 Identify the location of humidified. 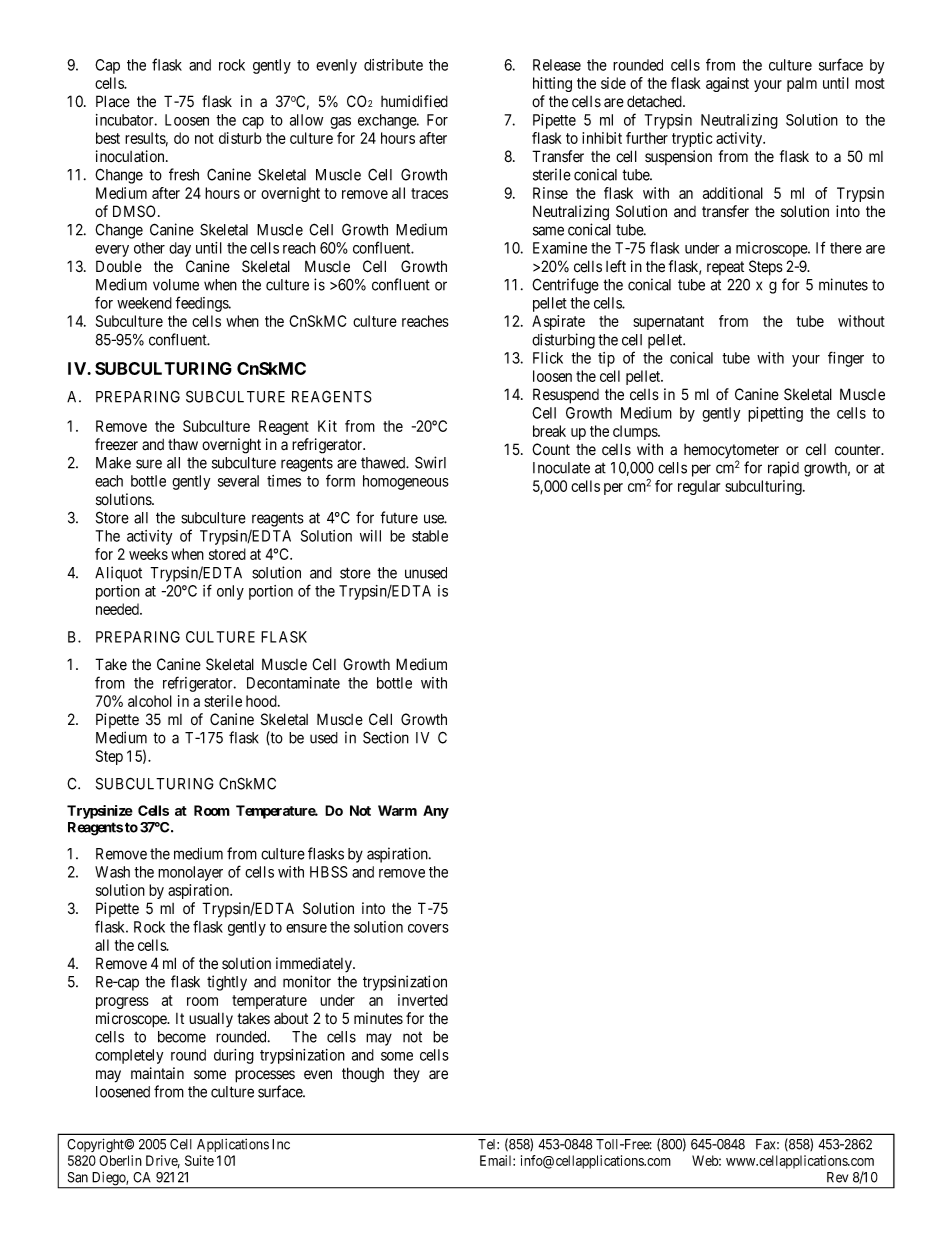
(414, 101).
